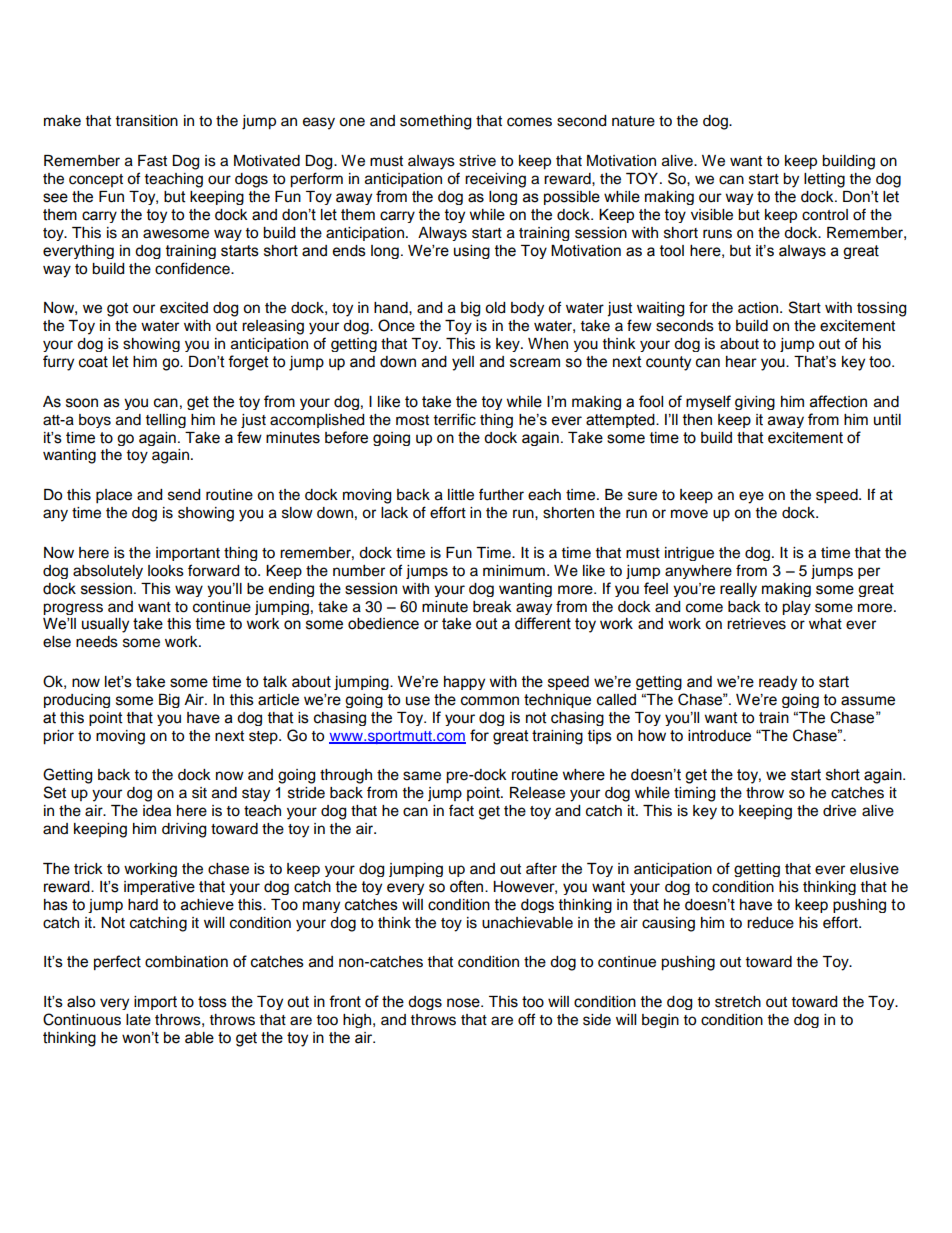  What do you see at coordinates (166, 421) in the document?
I see `telling` at bounding box center [166, 421].
